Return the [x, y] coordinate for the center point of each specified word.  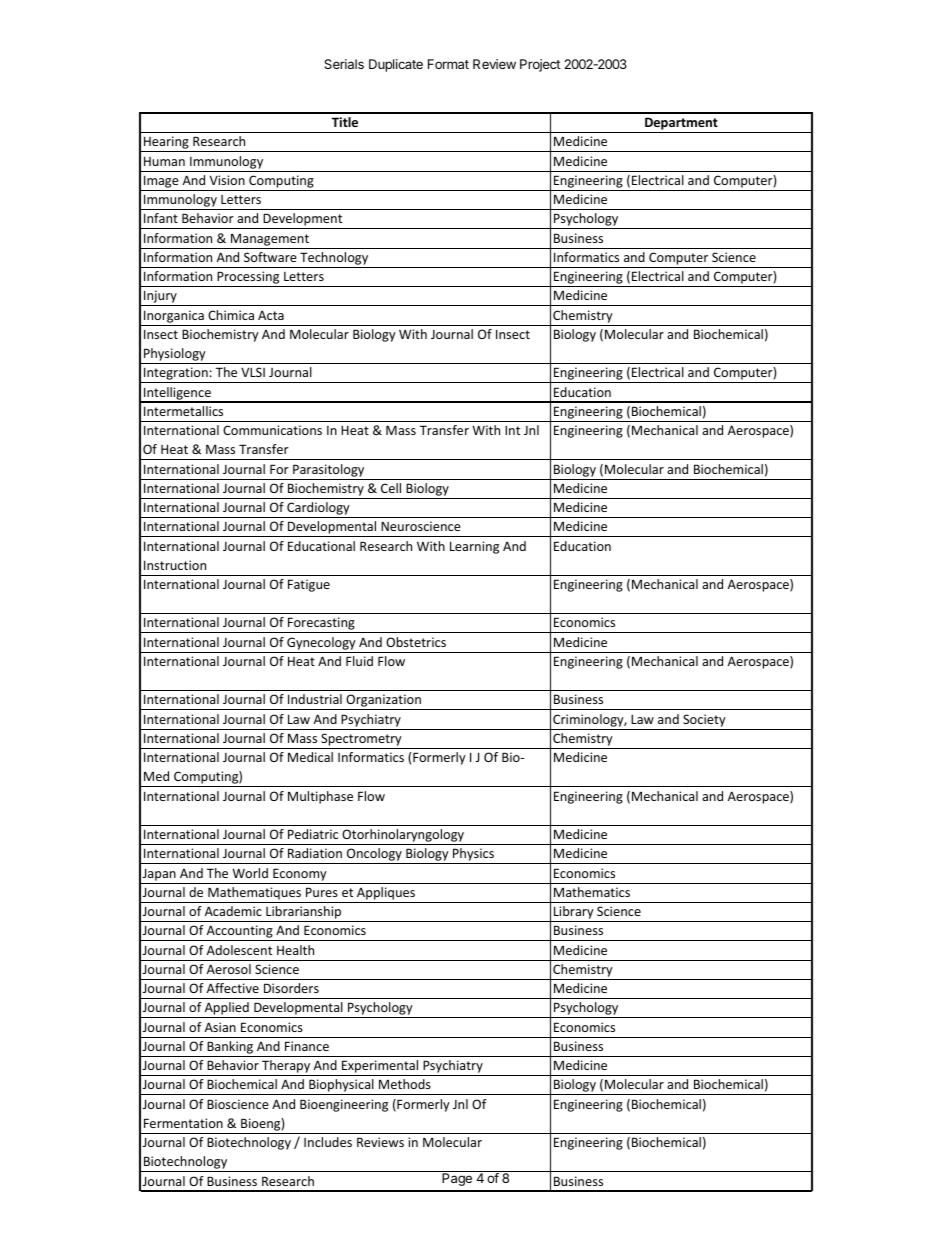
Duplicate [396, 65]
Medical [310, 757]
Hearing [166, 144]
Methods [405, 1084]
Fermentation [183, 1123]
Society [704, 720]
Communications [272, 430]
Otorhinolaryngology [403, 837]
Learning [474, 547]
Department [681, 125]
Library [574, 914]
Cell [391, 488]
